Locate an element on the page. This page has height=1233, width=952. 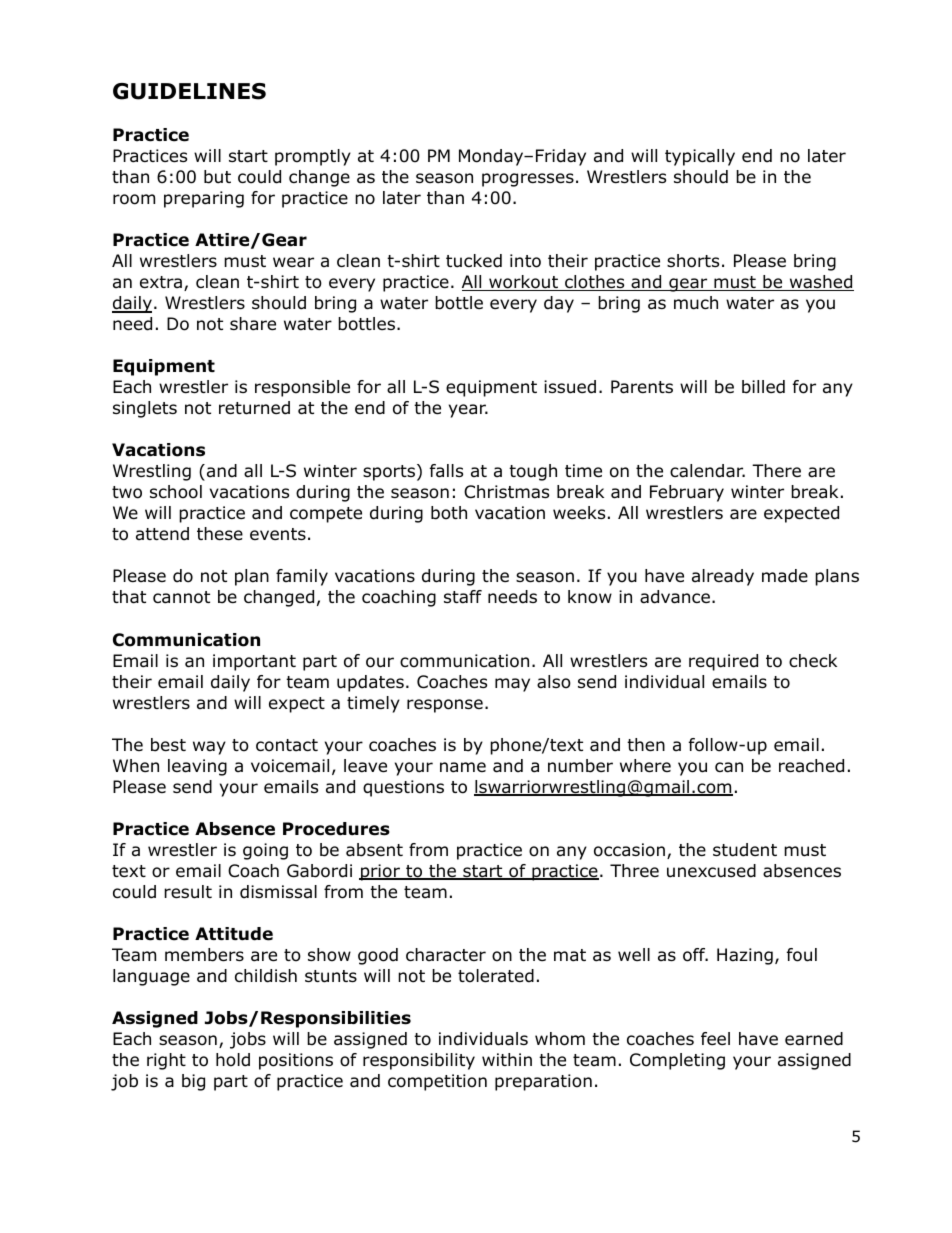
GUIDELINES is located at coordinates (189, 91).
